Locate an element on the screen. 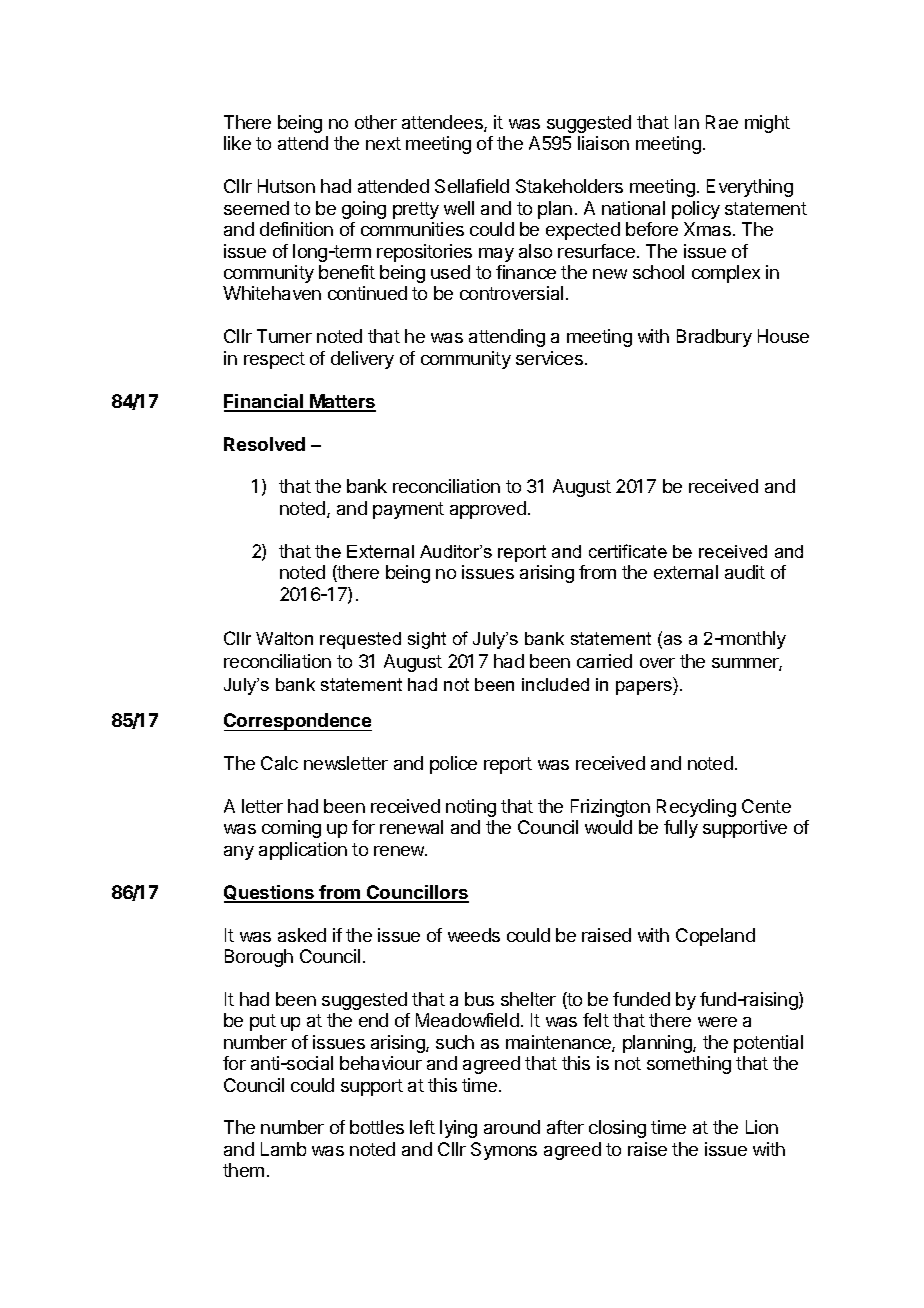 The width and height of the screenshot is (924, 1308). Rae is located at coordinates (722, 122).
